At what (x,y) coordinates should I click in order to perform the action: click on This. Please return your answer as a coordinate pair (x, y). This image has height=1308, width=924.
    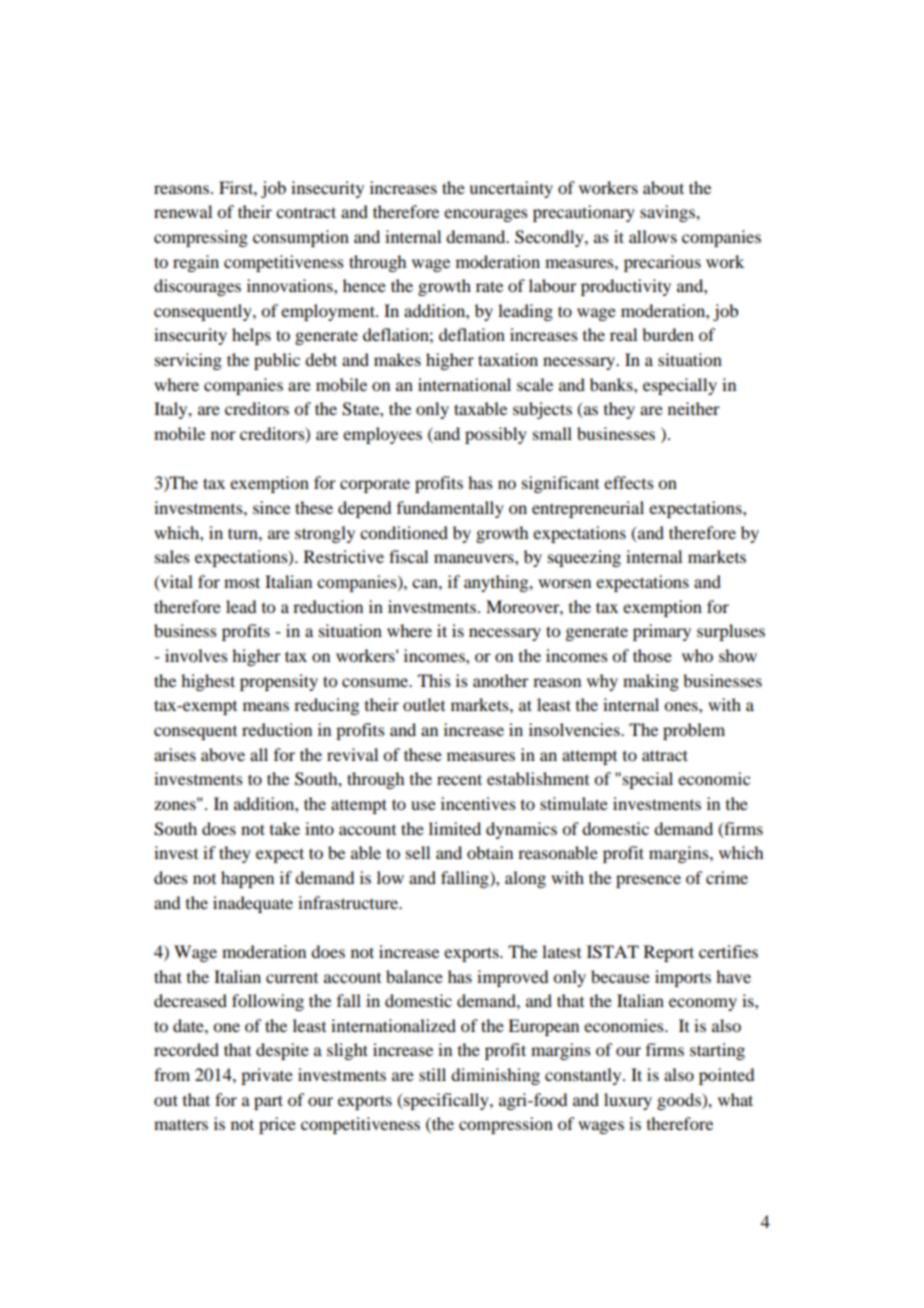
    Looking at the image, I should click on (434, 680).
